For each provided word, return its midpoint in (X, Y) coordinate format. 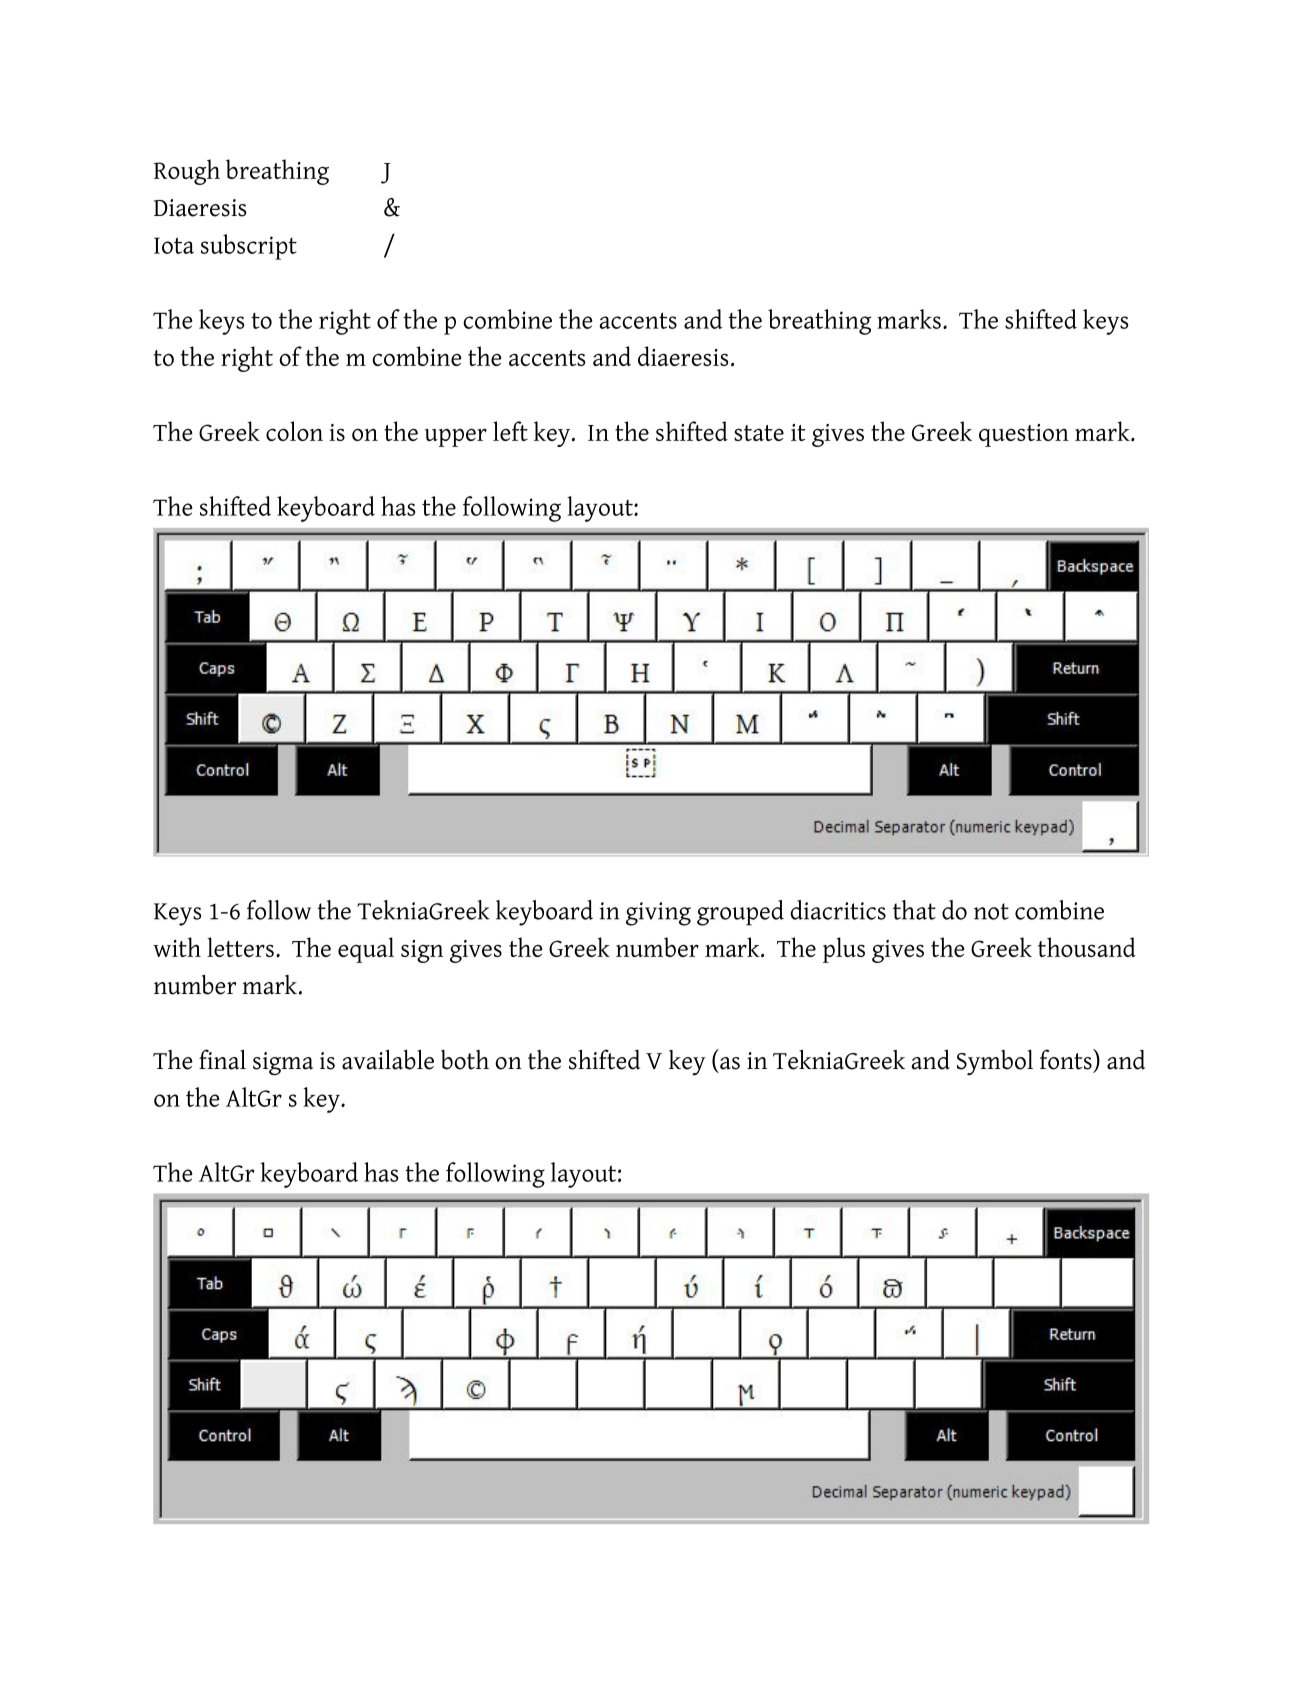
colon (294, 431)
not (991, 911)
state (759, 433)
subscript (249, 247)
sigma (283, 1064)
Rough (187, 172)
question (1024, 435)
